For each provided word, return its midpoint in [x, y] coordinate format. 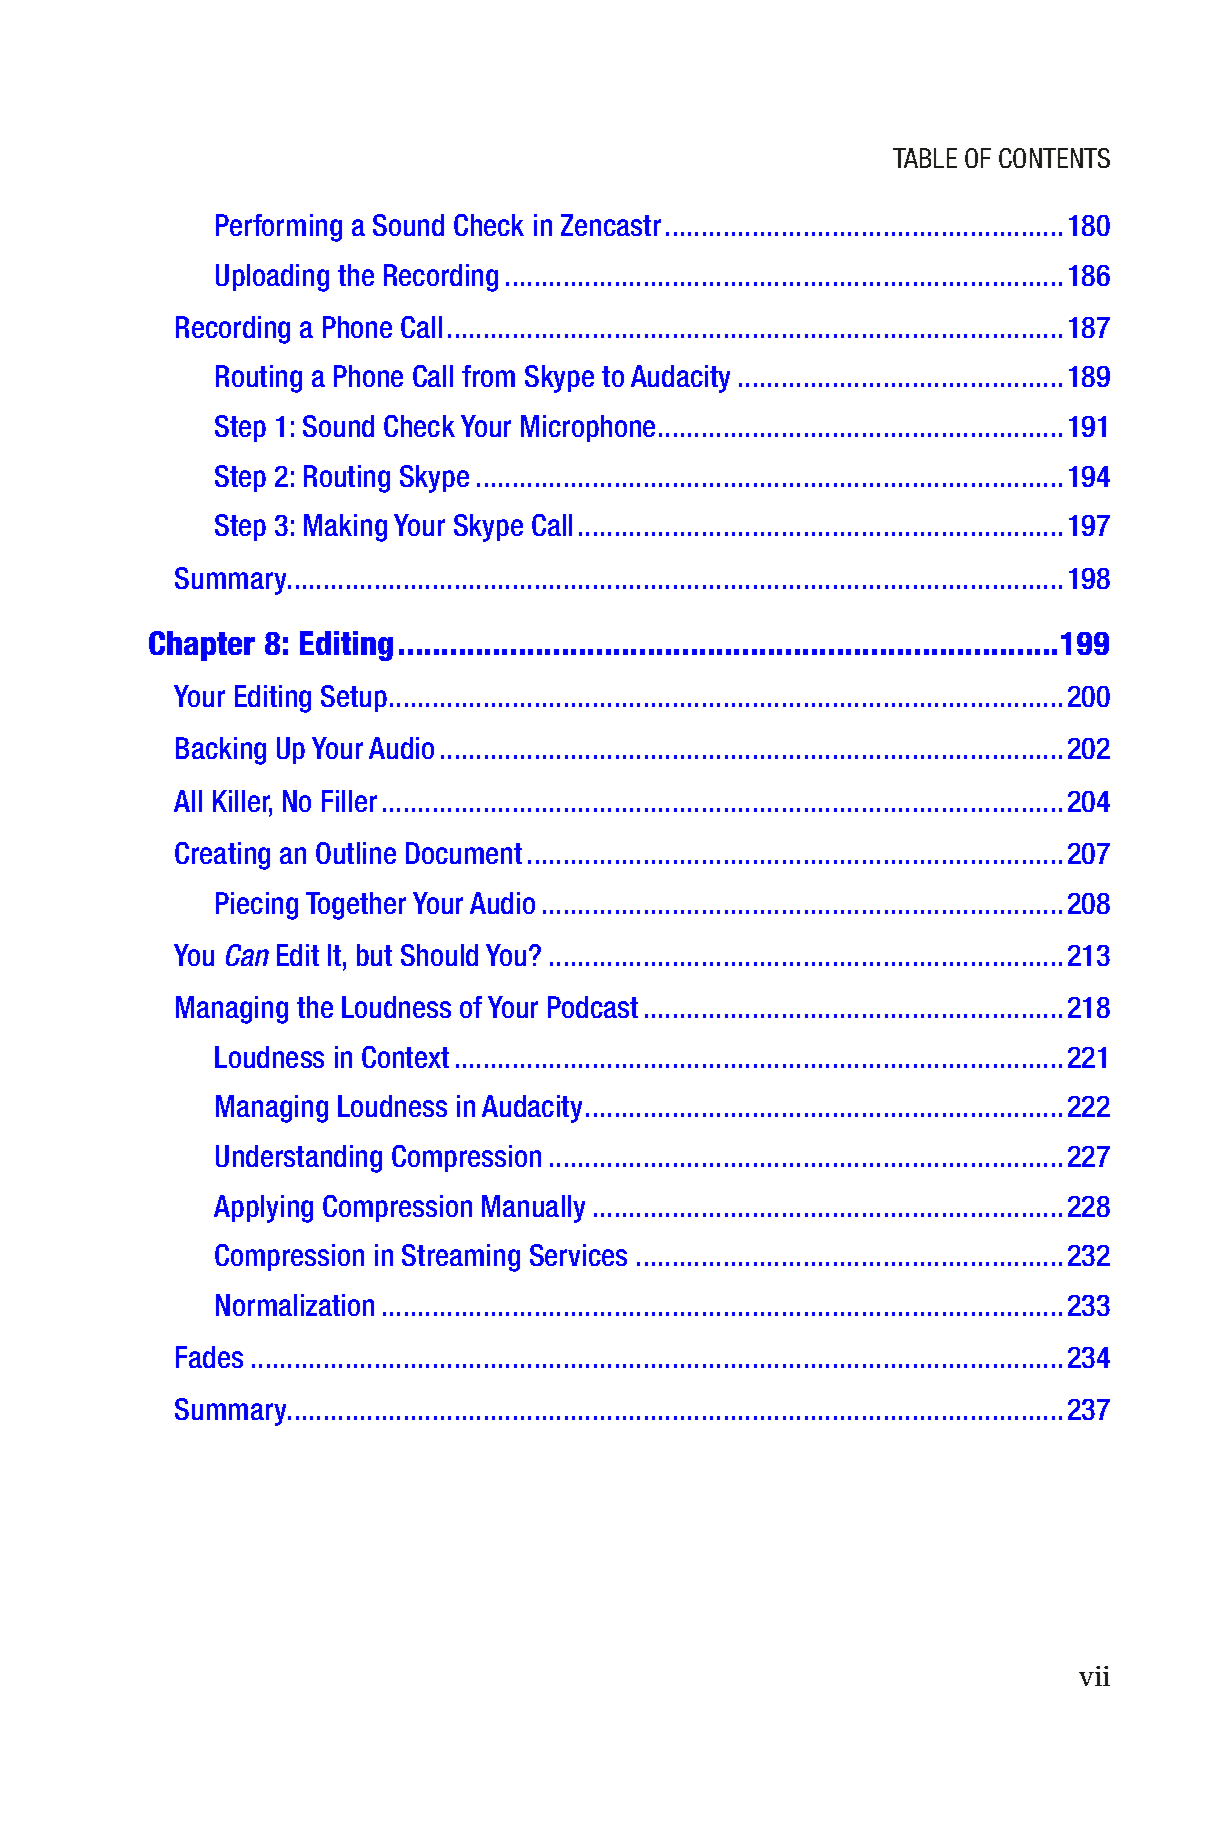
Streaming [461, 1258]
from [488, 376]
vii [1094, 1676]
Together [356, 906]
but [374, 955]
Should [439, 955]
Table [925, 158]
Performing [279, 228]
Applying [263, 1209]
